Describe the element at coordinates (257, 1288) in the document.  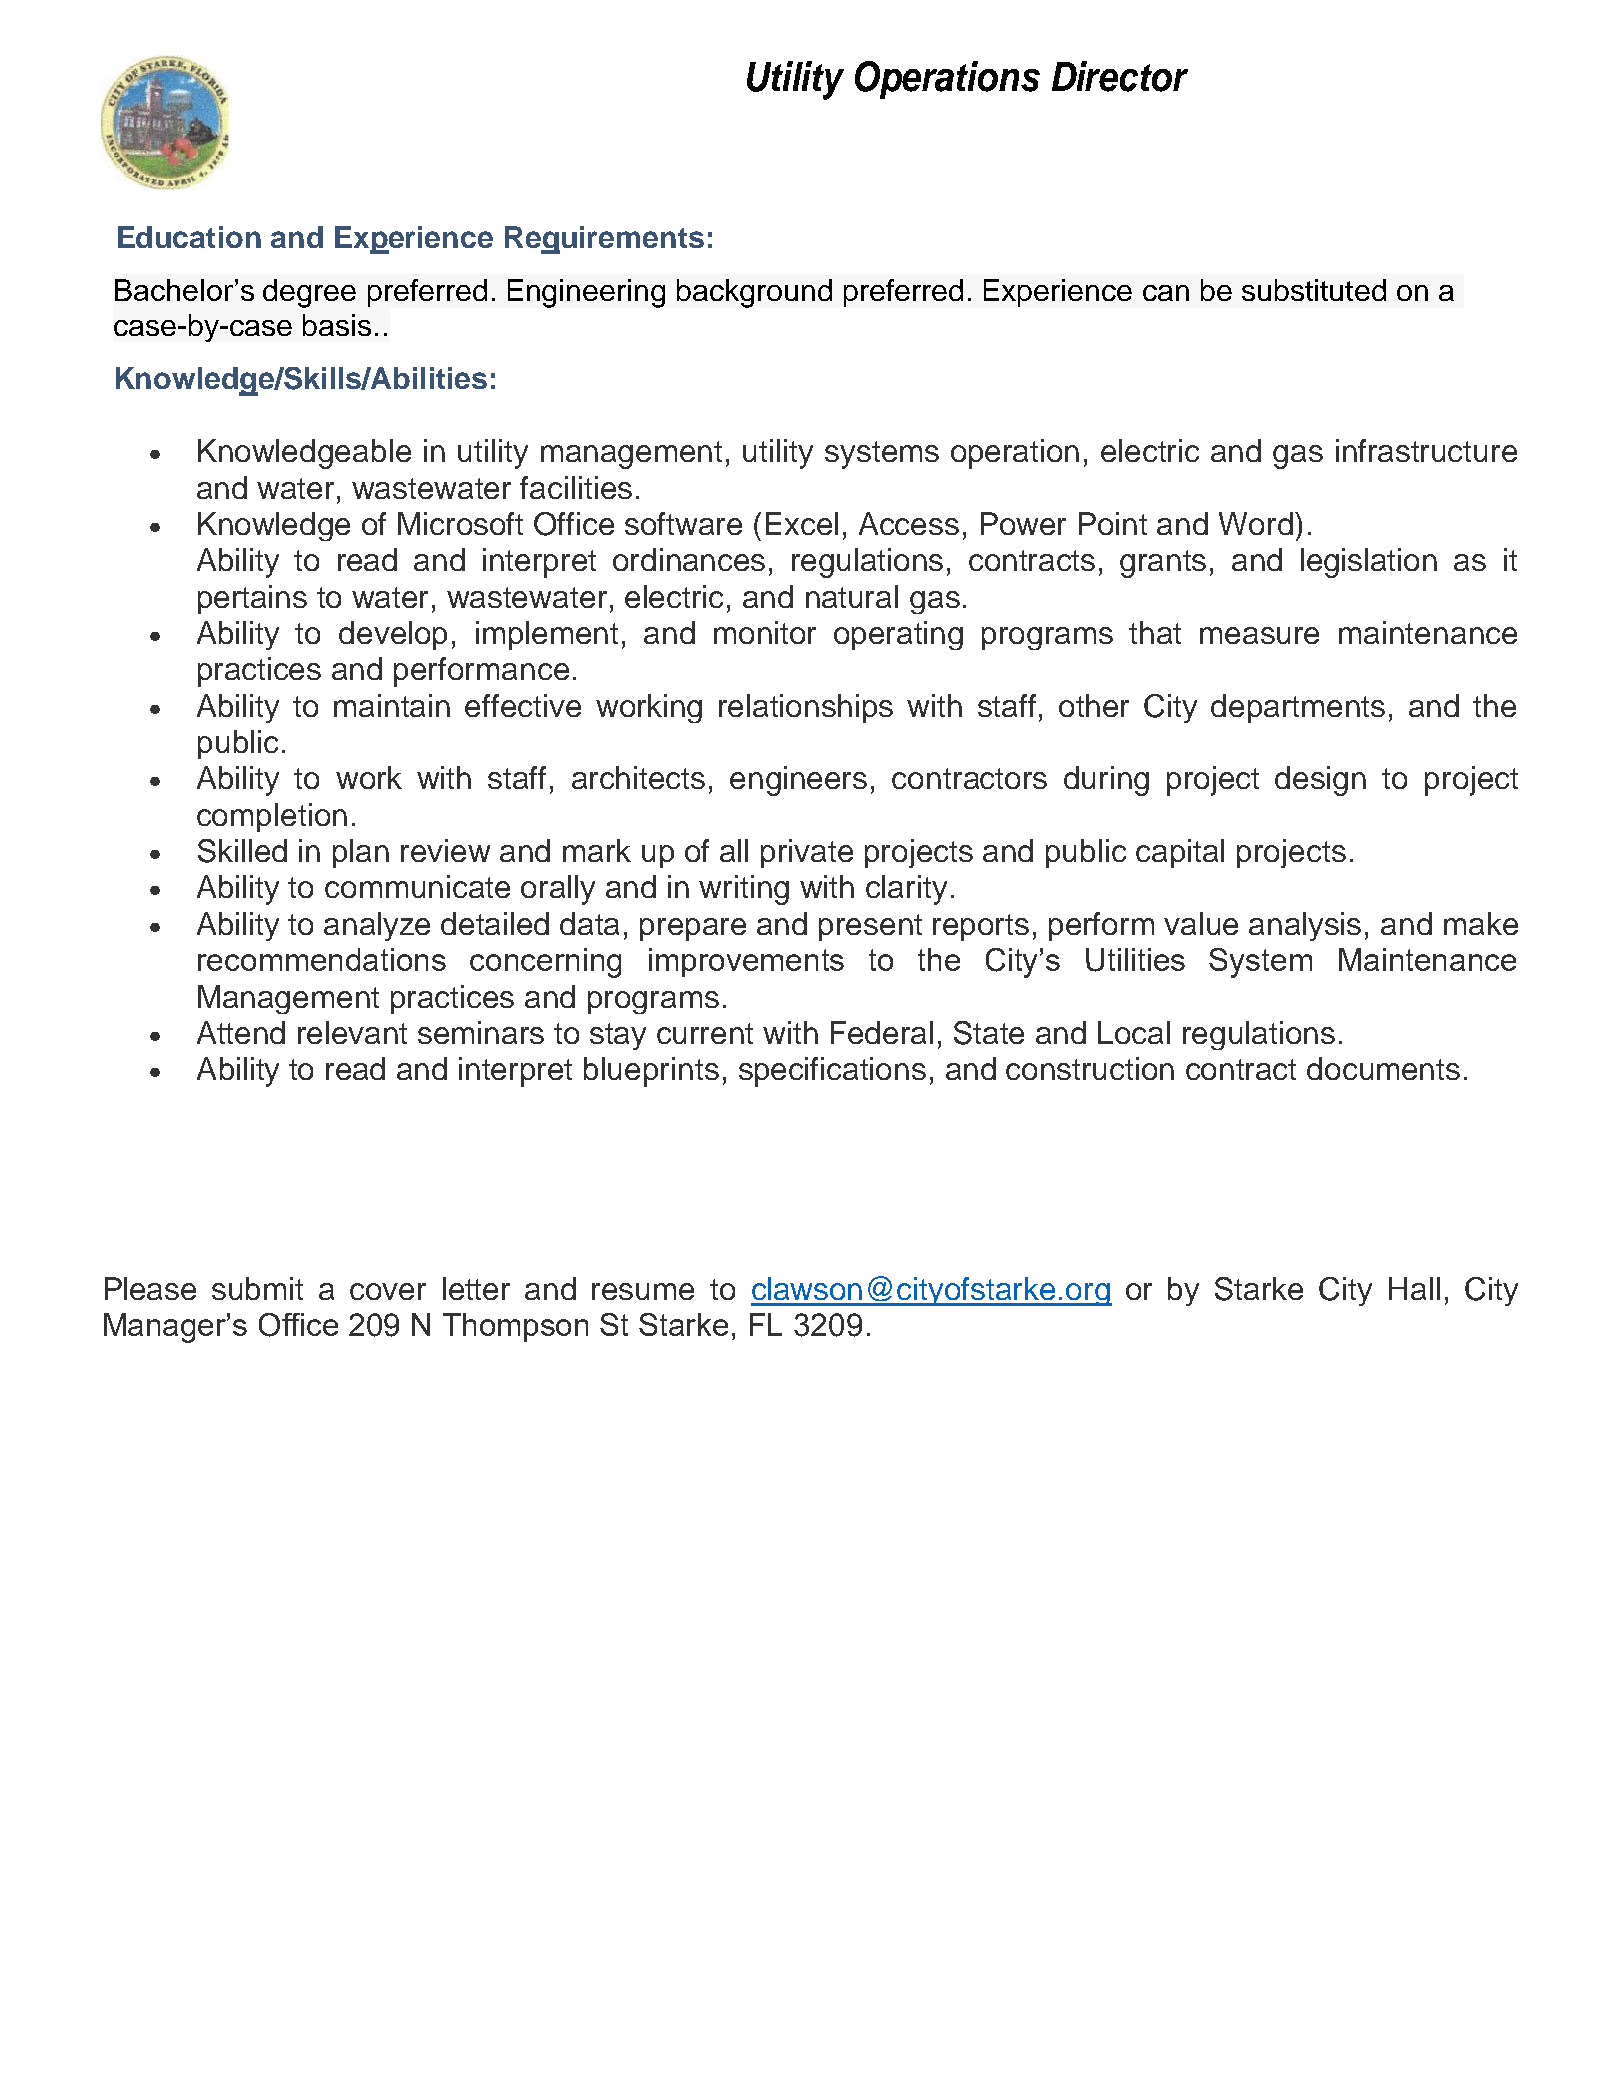
I see `submit` at that location.
